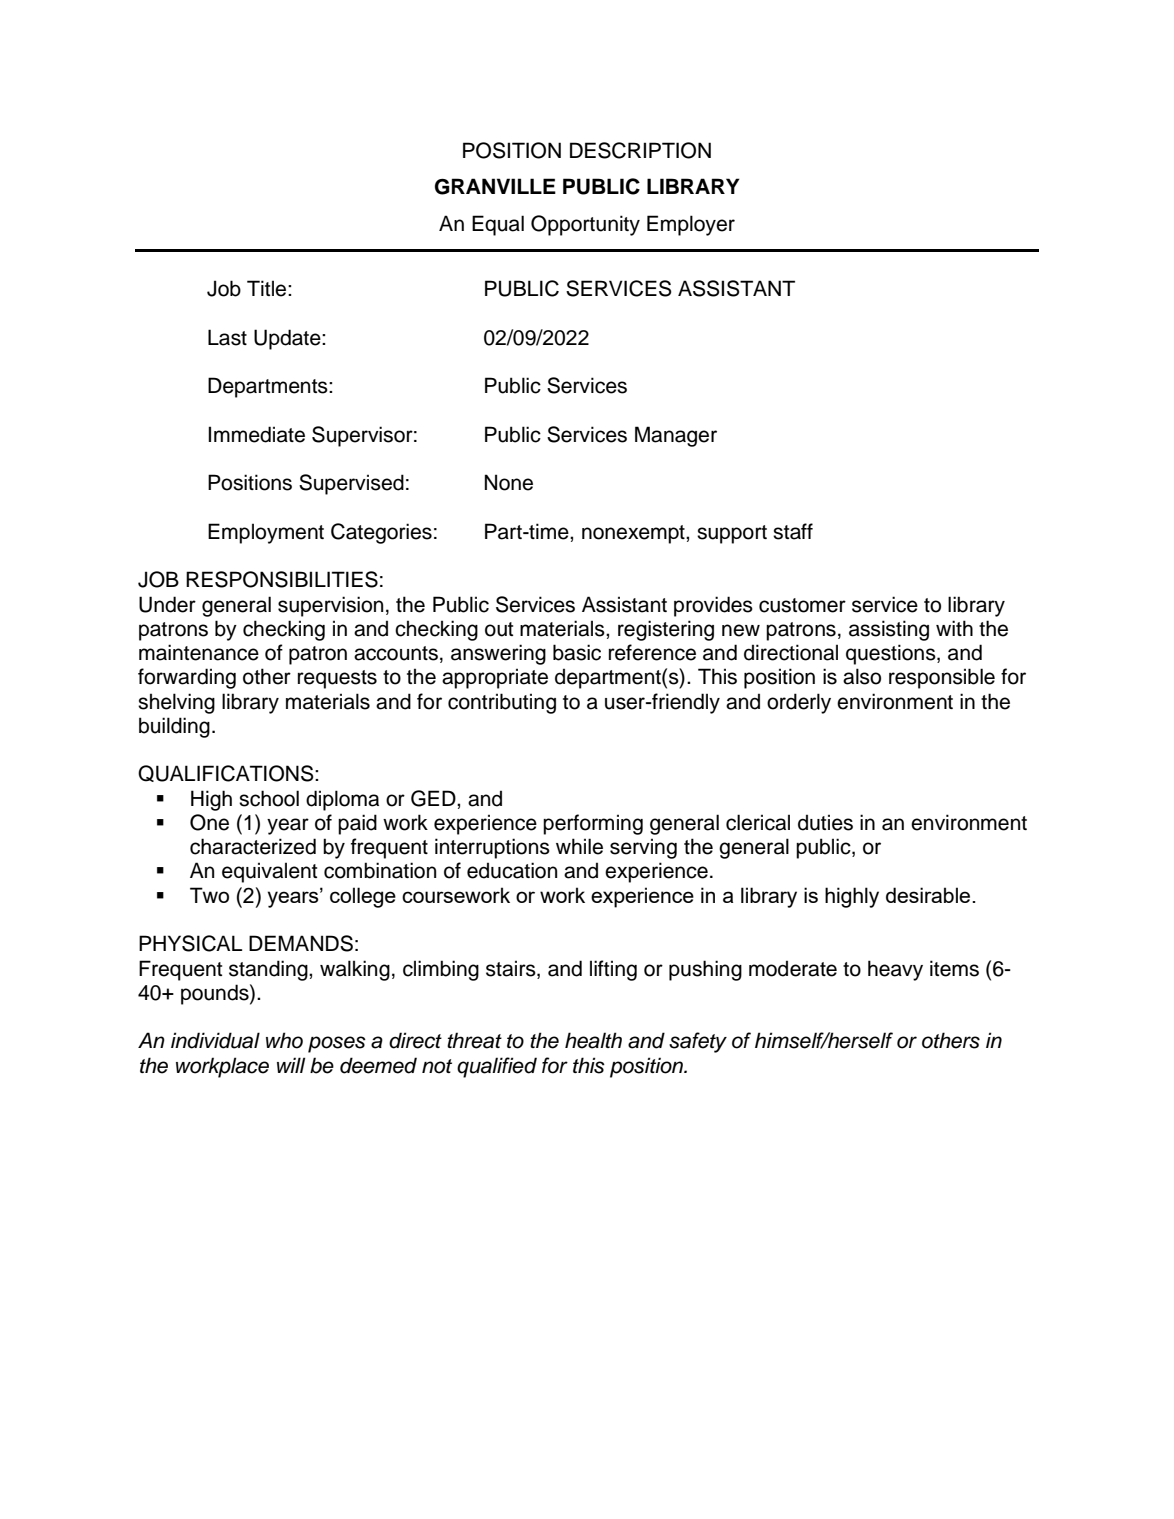 The width and height of the page is (1174, 1519). I want to click on Employer, so click(691, 225).
